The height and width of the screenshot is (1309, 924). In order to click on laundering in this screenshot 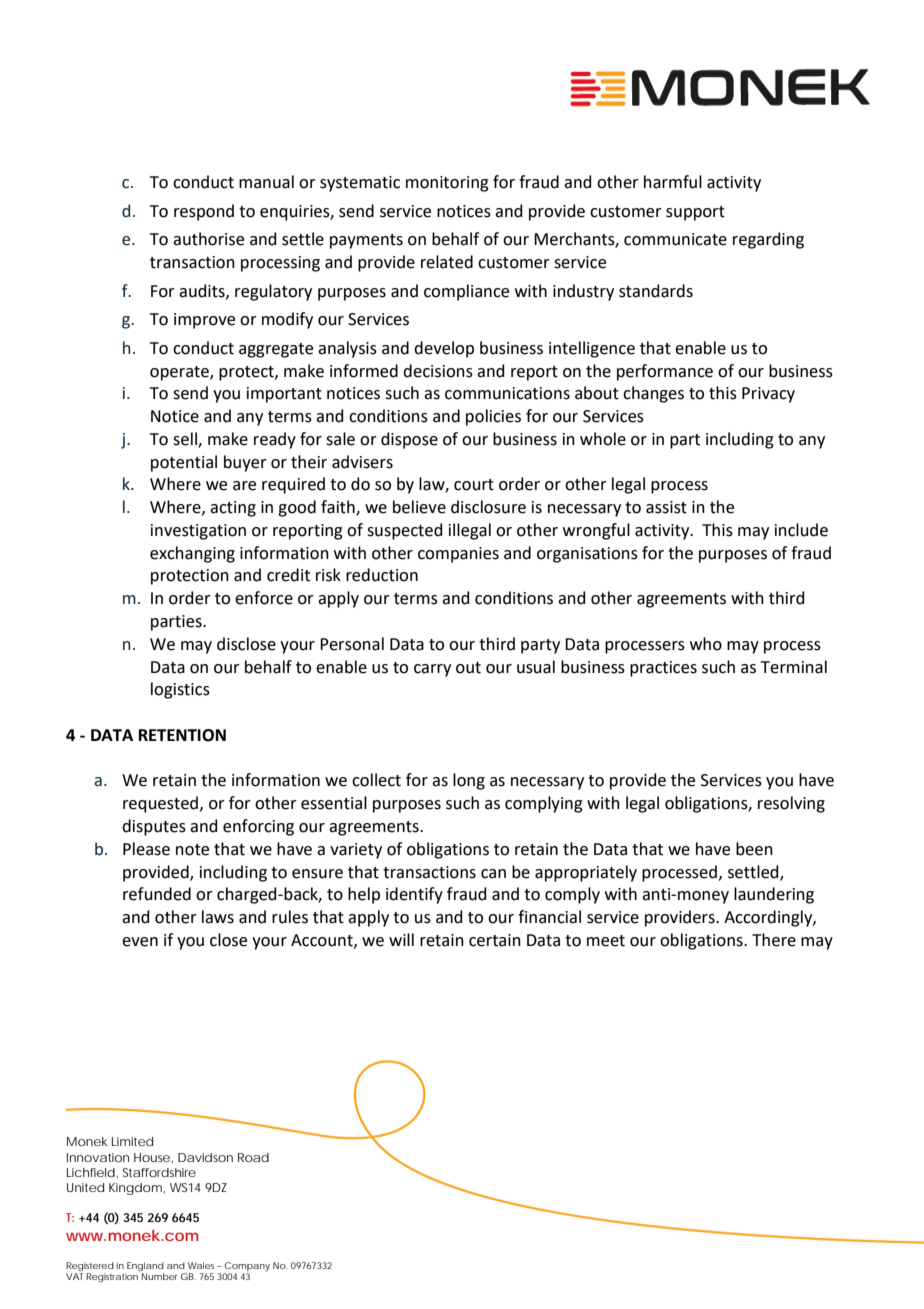, I will do `click(774, 895)`.
